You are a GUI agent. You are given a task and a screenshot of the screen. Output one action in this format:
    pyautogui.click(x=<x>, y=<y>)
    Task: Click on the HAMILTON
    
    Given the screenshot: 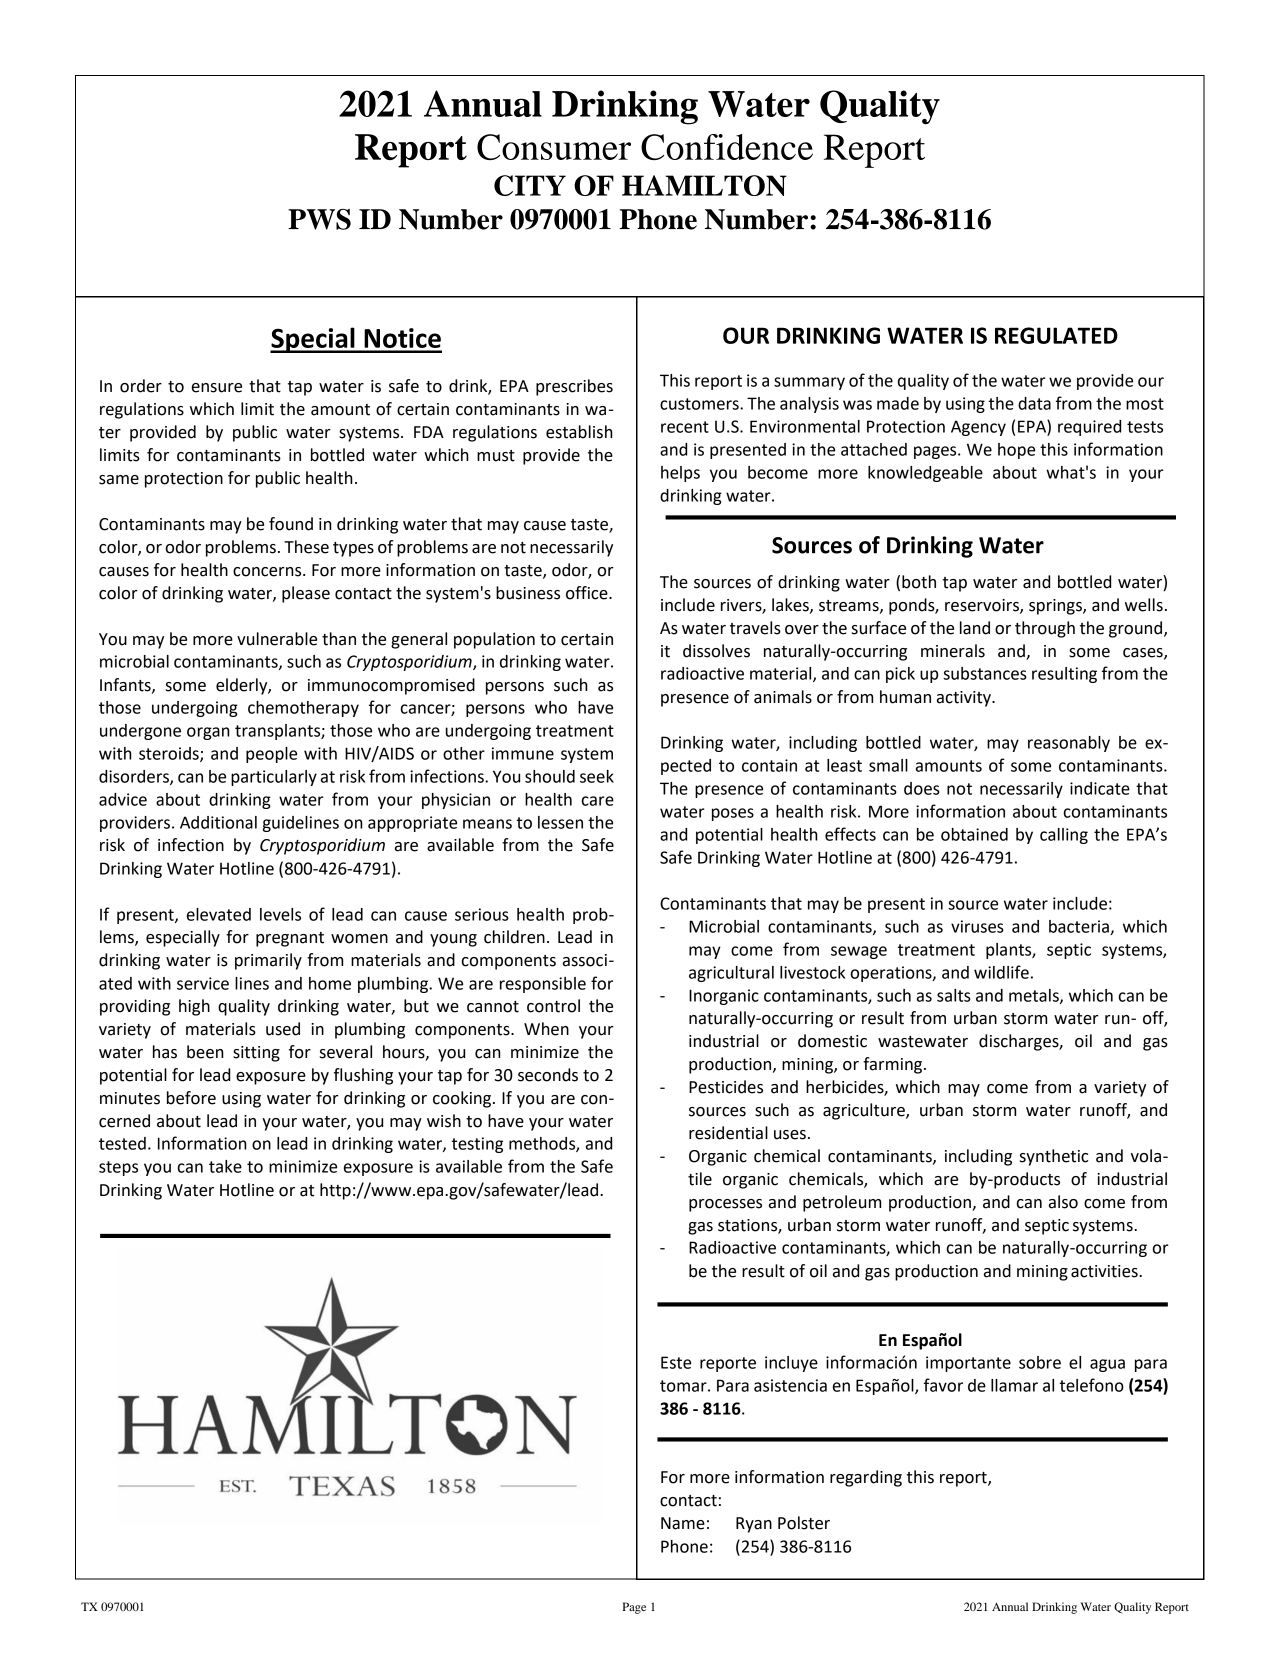 What is the action you would take?
    pyautogui.click(x=704, y=185)
